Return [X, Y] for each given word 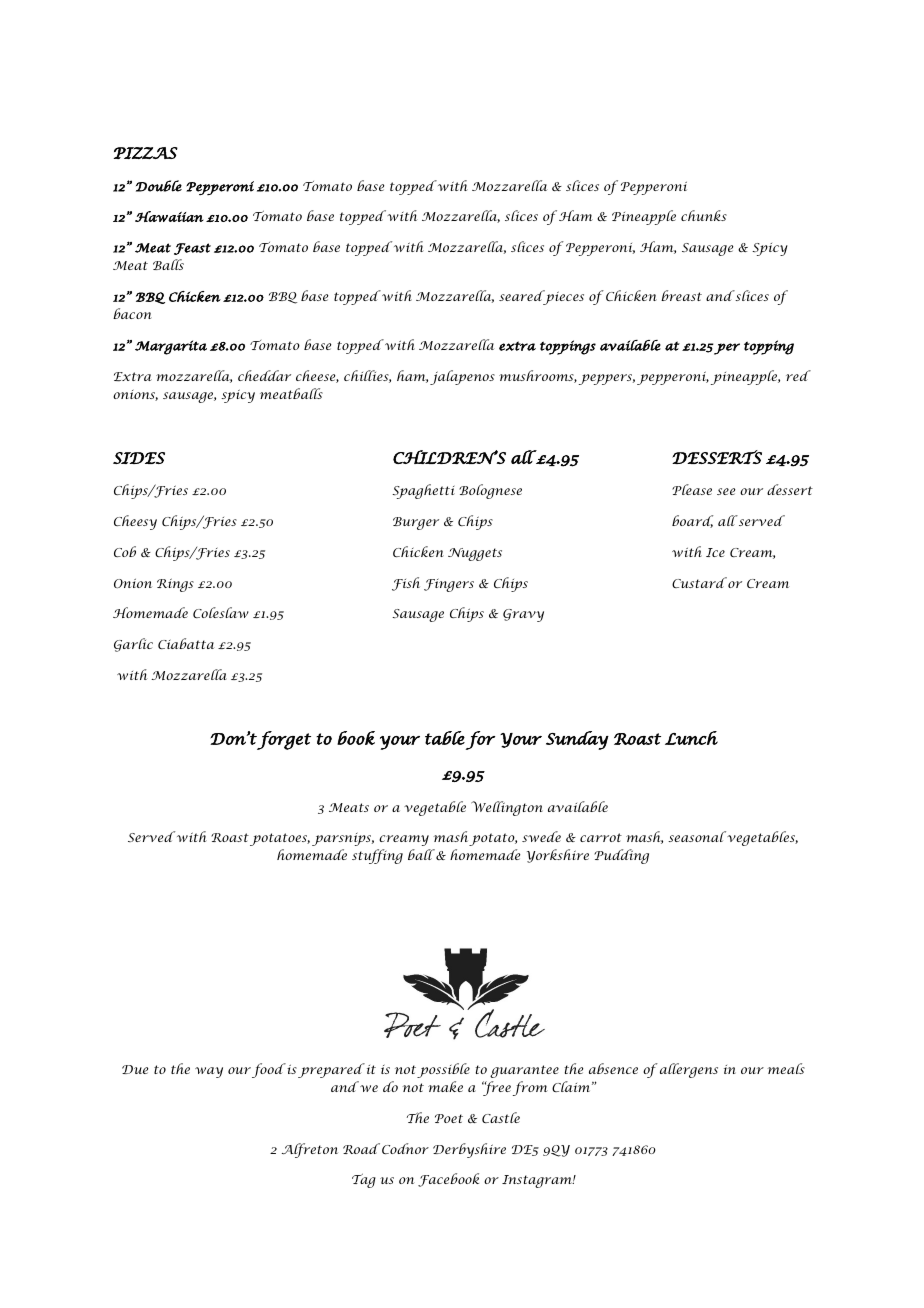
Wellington [507, 808]
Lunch [691, 738]
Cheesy [135, 522]
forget [284, 740]
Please [692, 489]
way [209, 1072]
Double [159, 186]
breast [681, 295]
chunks [704, 215]
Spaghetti [423, 491]
